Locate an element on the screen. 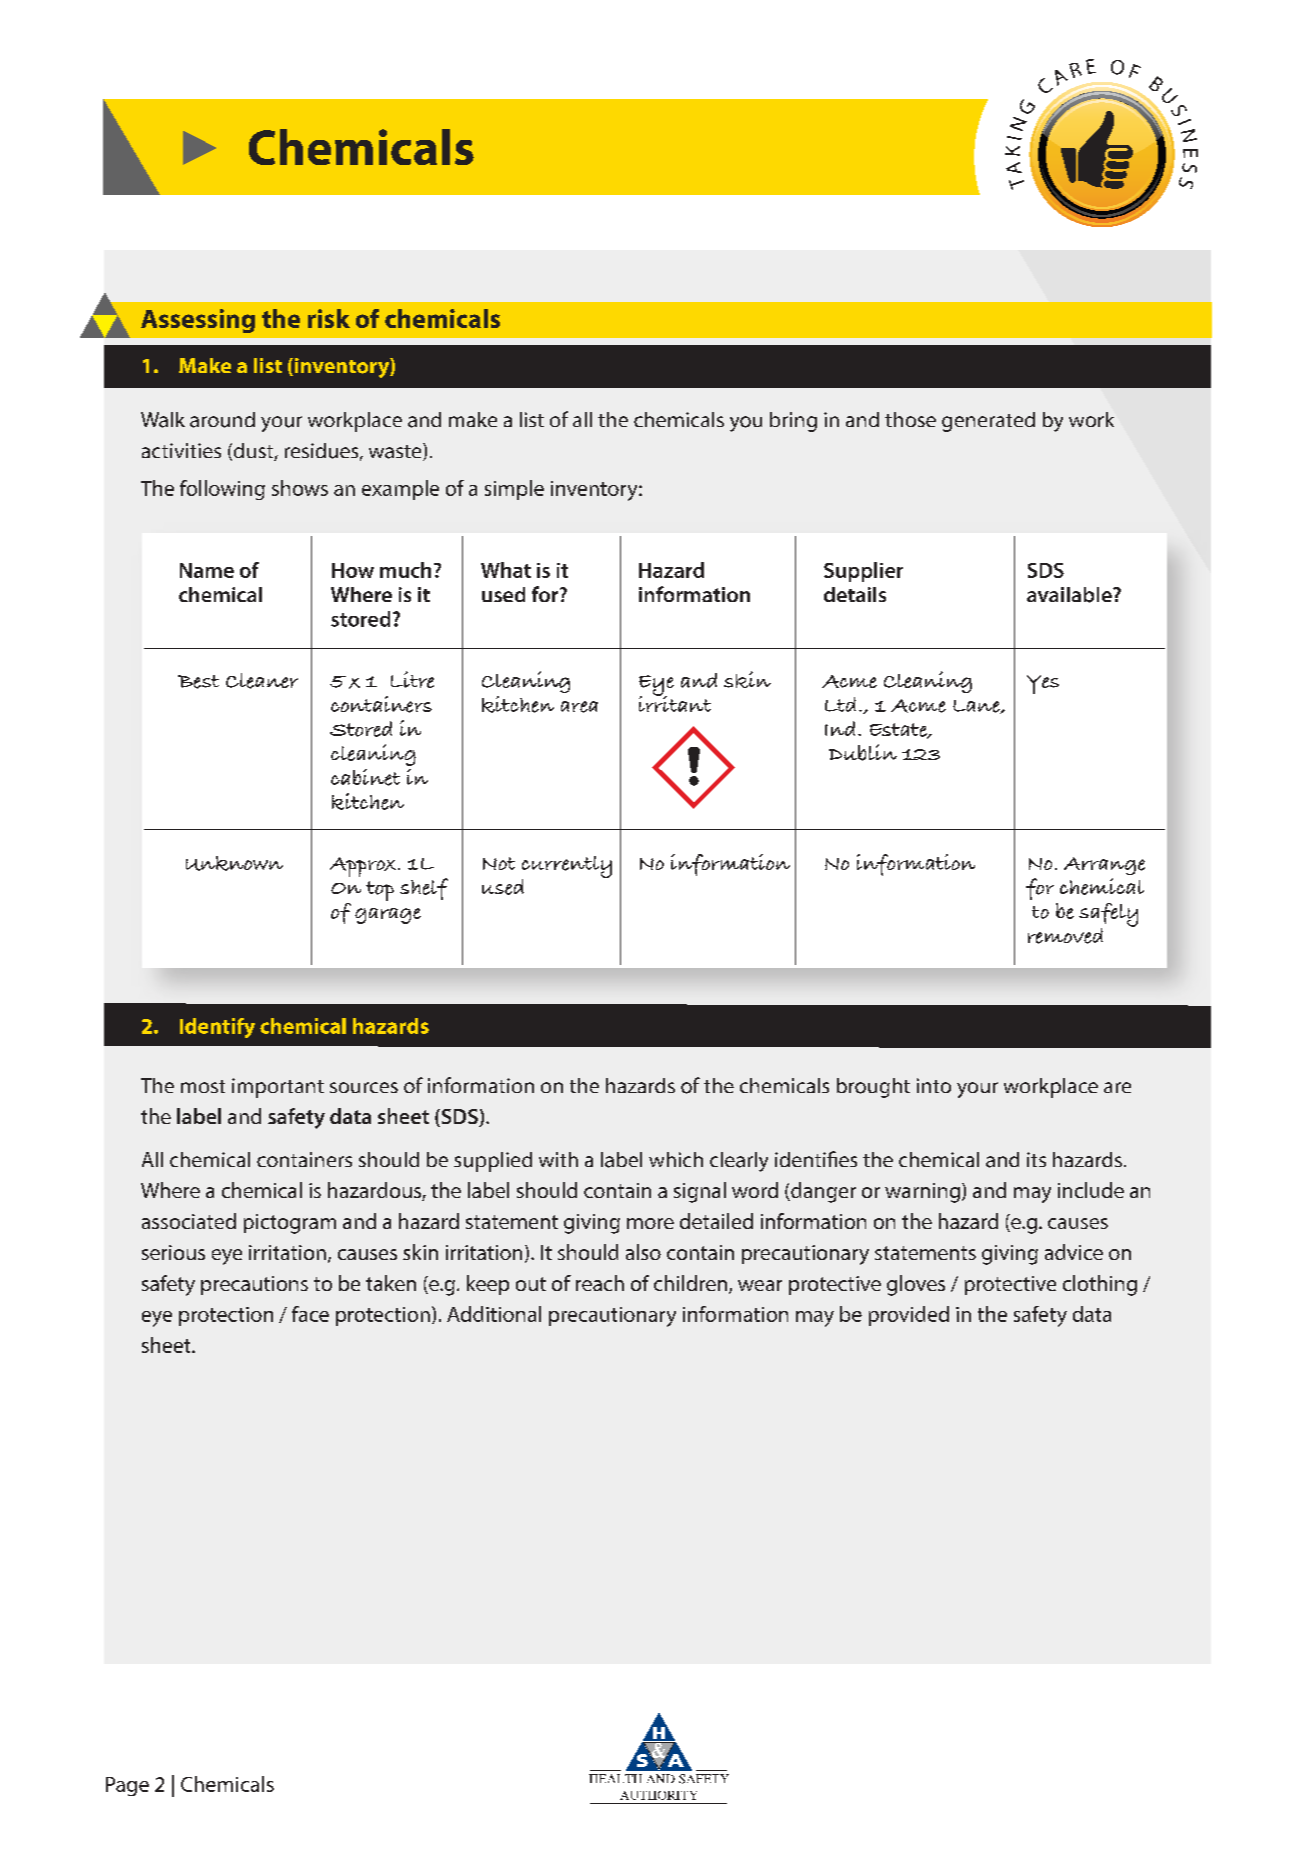  generated is located at coordinates (988, 422).
